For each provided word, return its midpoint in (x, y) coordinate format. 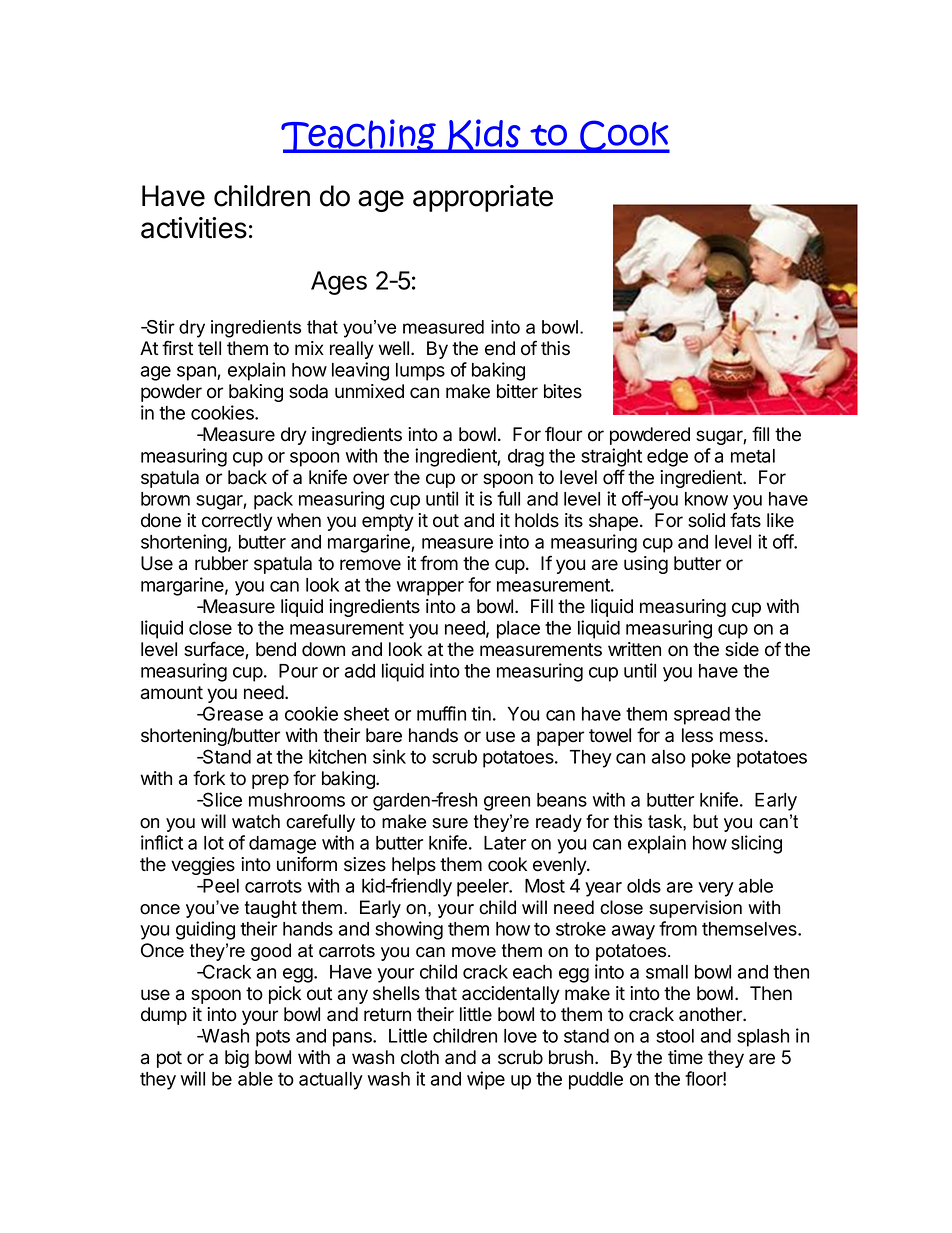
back (247, 477)
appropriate (483, 198)
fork (209, 778)
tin (481, 713)
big (237, 1059)
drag (526, 458)
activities (194, 228)
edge (667, 458)
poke (711, 759)
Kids (484, 136)
